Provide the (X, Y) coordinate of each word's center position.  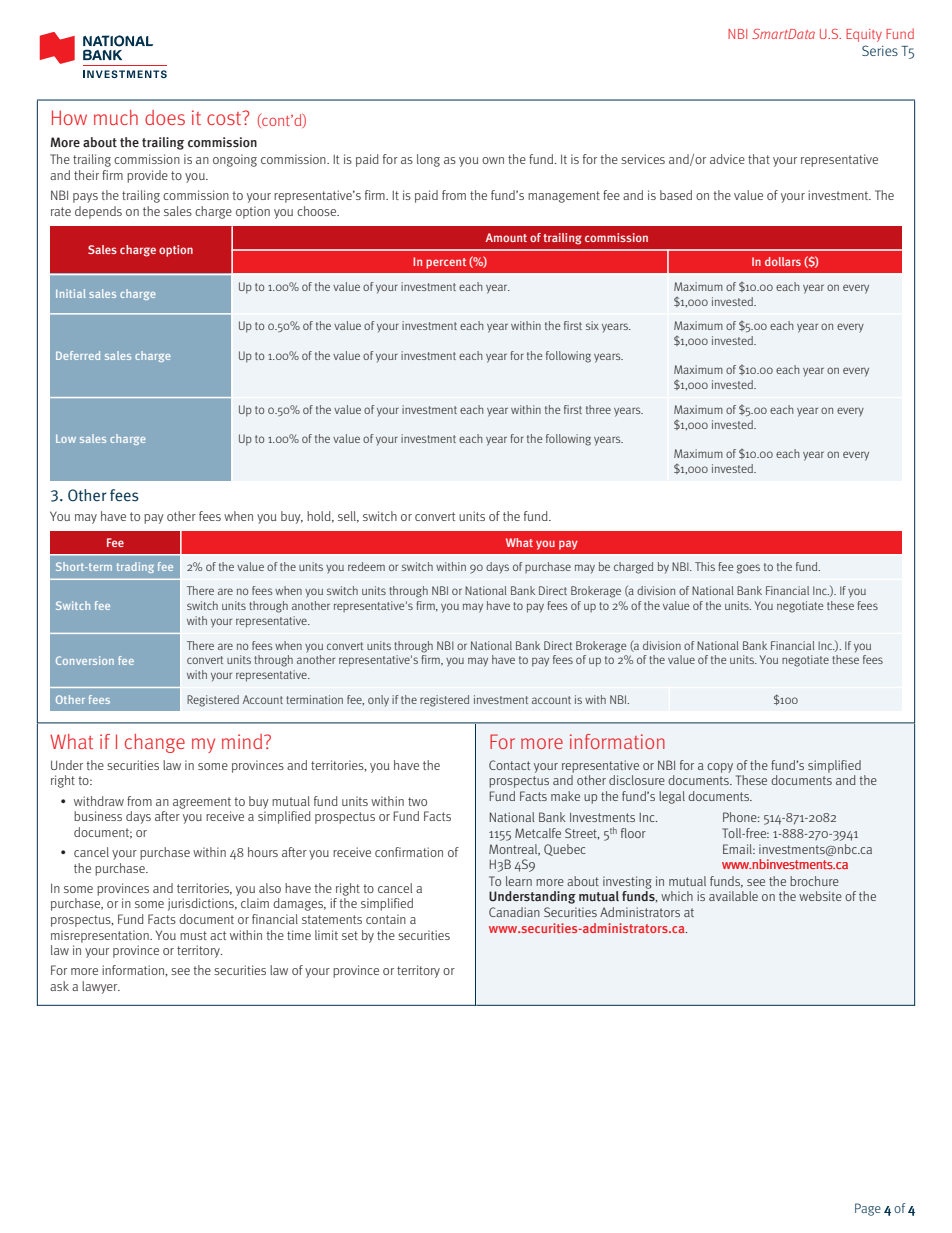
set (350, 935)
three (598, 409)
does (165, 117)
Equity (864, 35)
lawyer (101, 987)
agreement (202, 803)
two (417, 801)
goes (748, 569)
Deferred (78, 355)
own (493, 160)
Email (738, 849)
